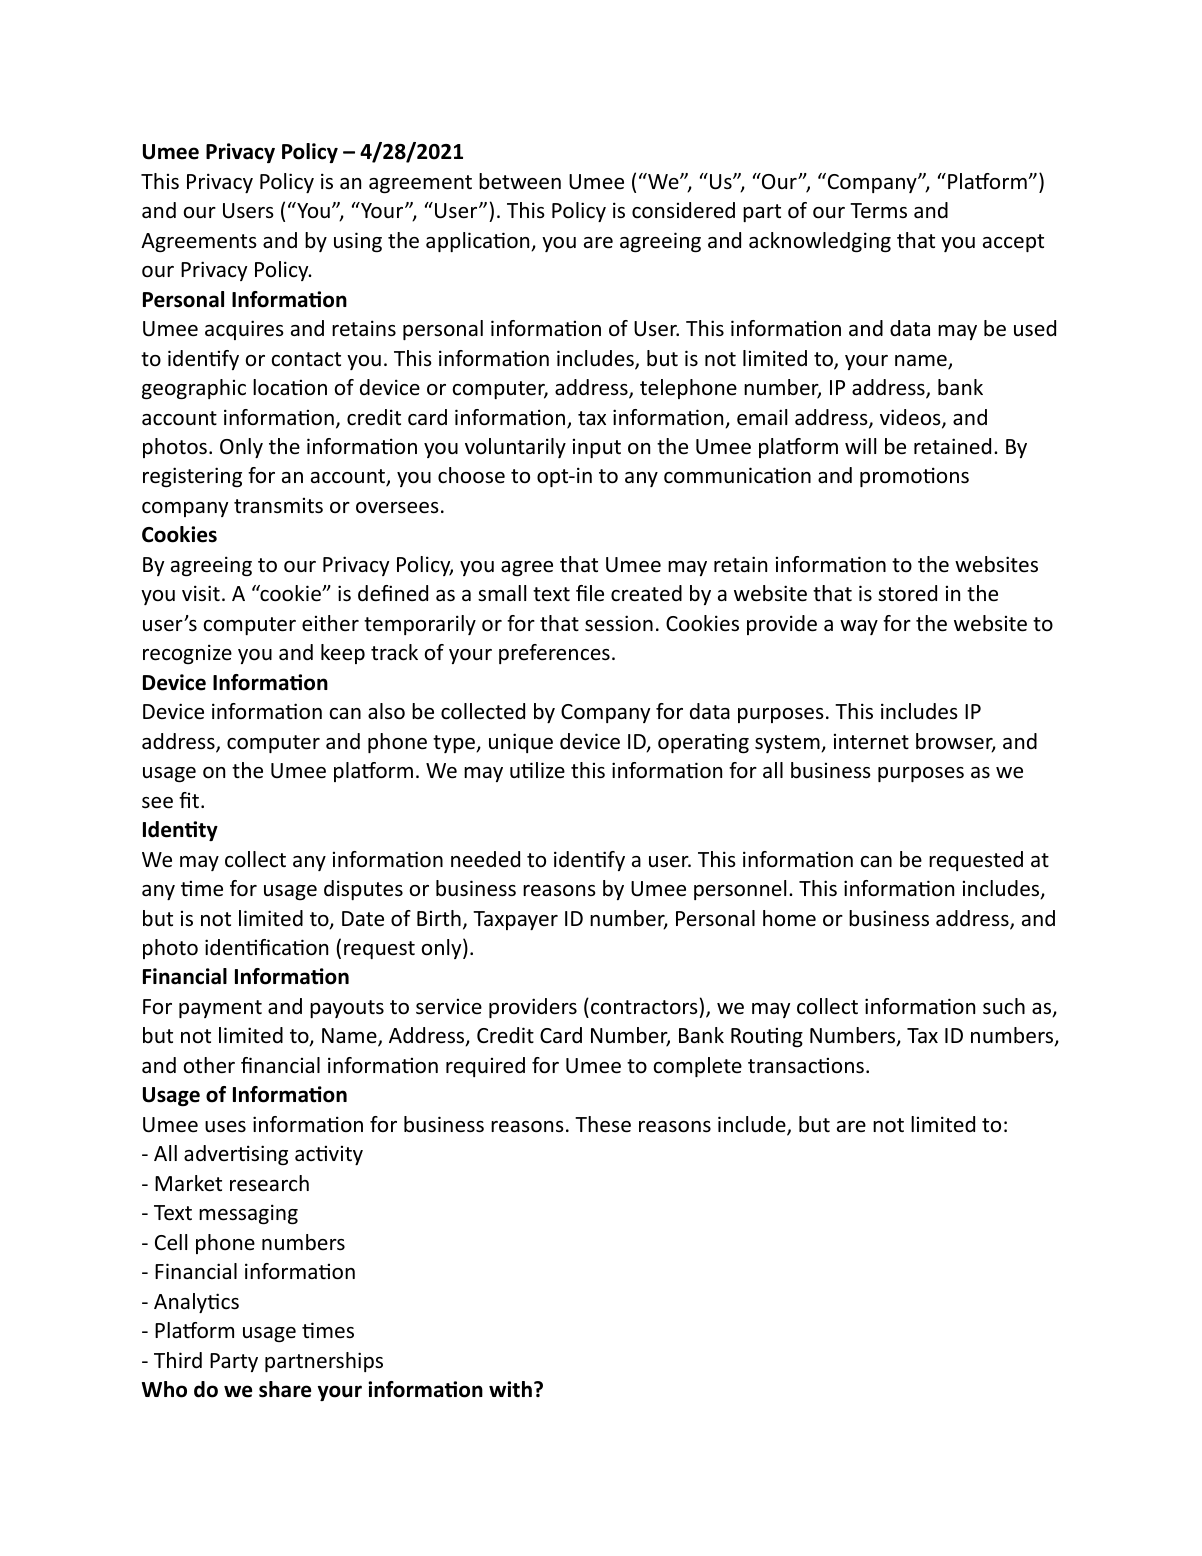 The width and height of the screenshot is (1202, 1556). I want to click on considered, so click(683, 210).
